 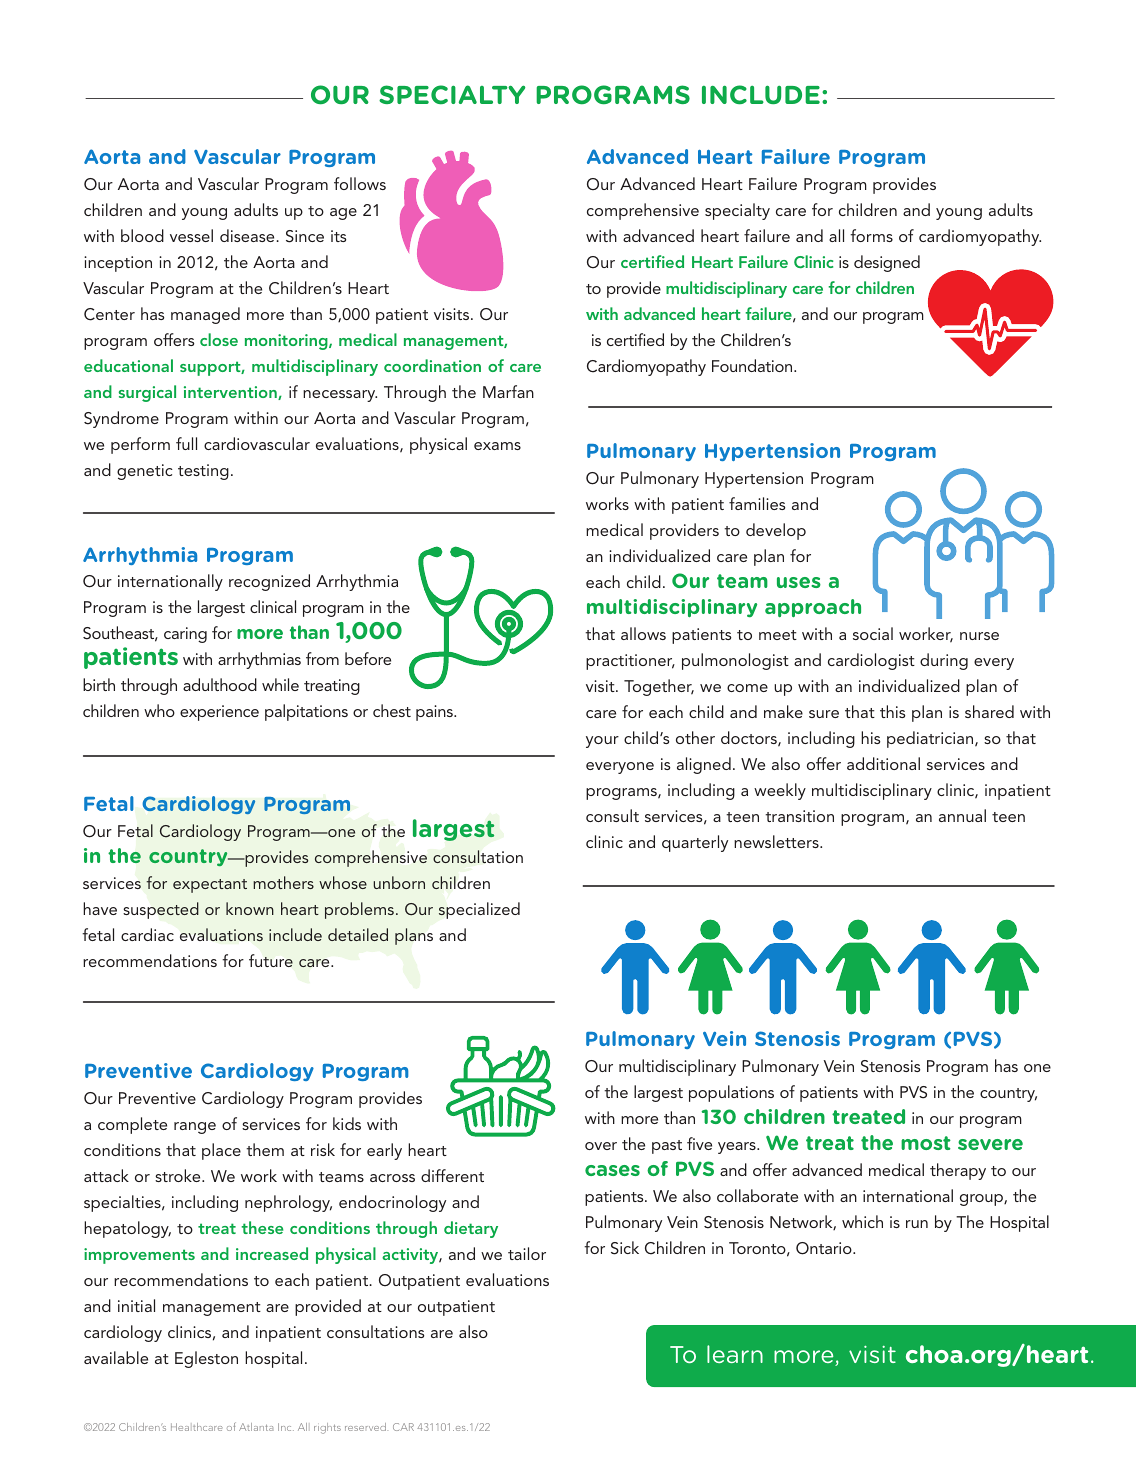 I want to click on Atlanta, so click(x=256, y=1427).
